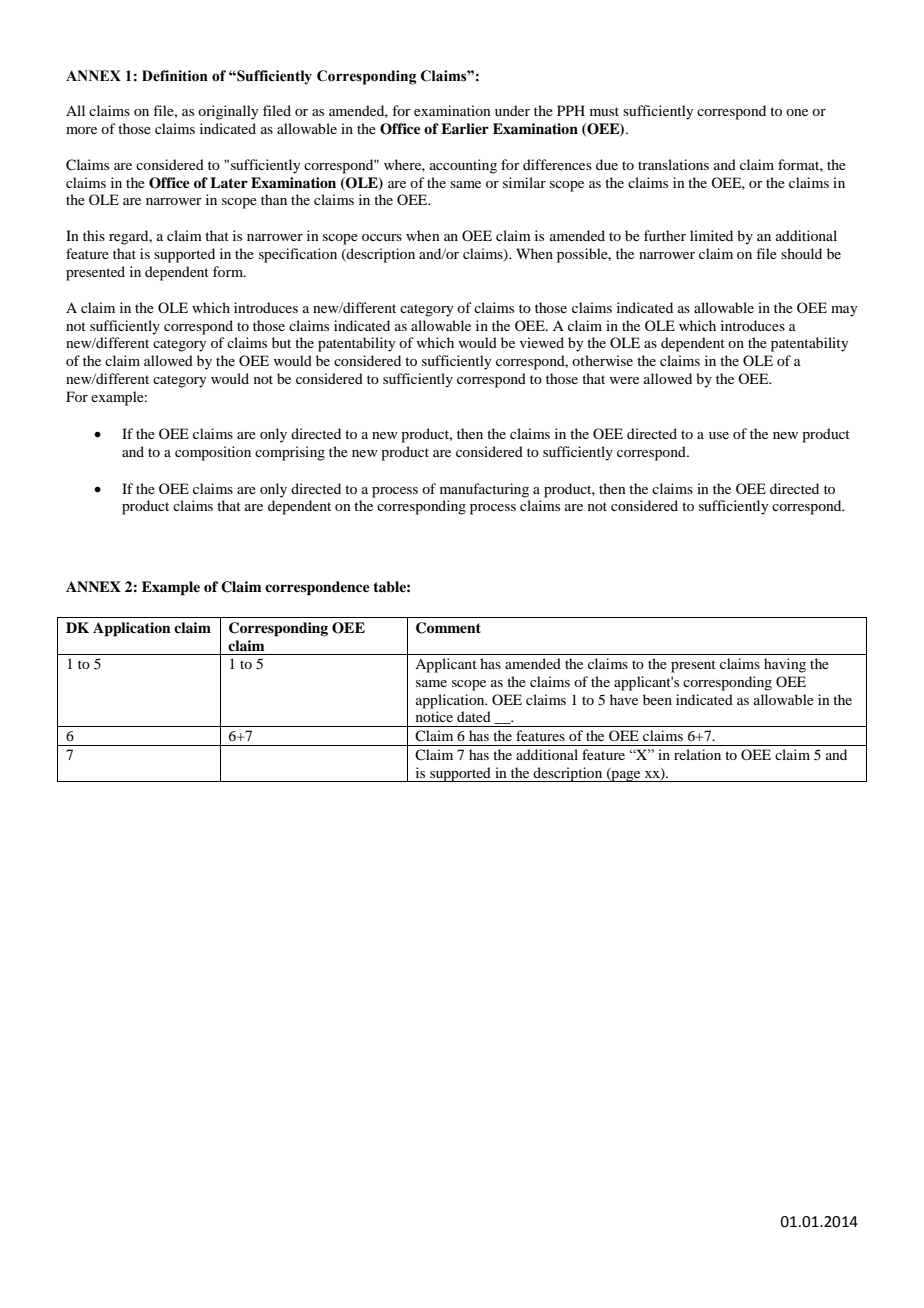  What do you see at coordinates (474, 716) in the screenshot?
I see `dated` at bounding box center [474, 716].
